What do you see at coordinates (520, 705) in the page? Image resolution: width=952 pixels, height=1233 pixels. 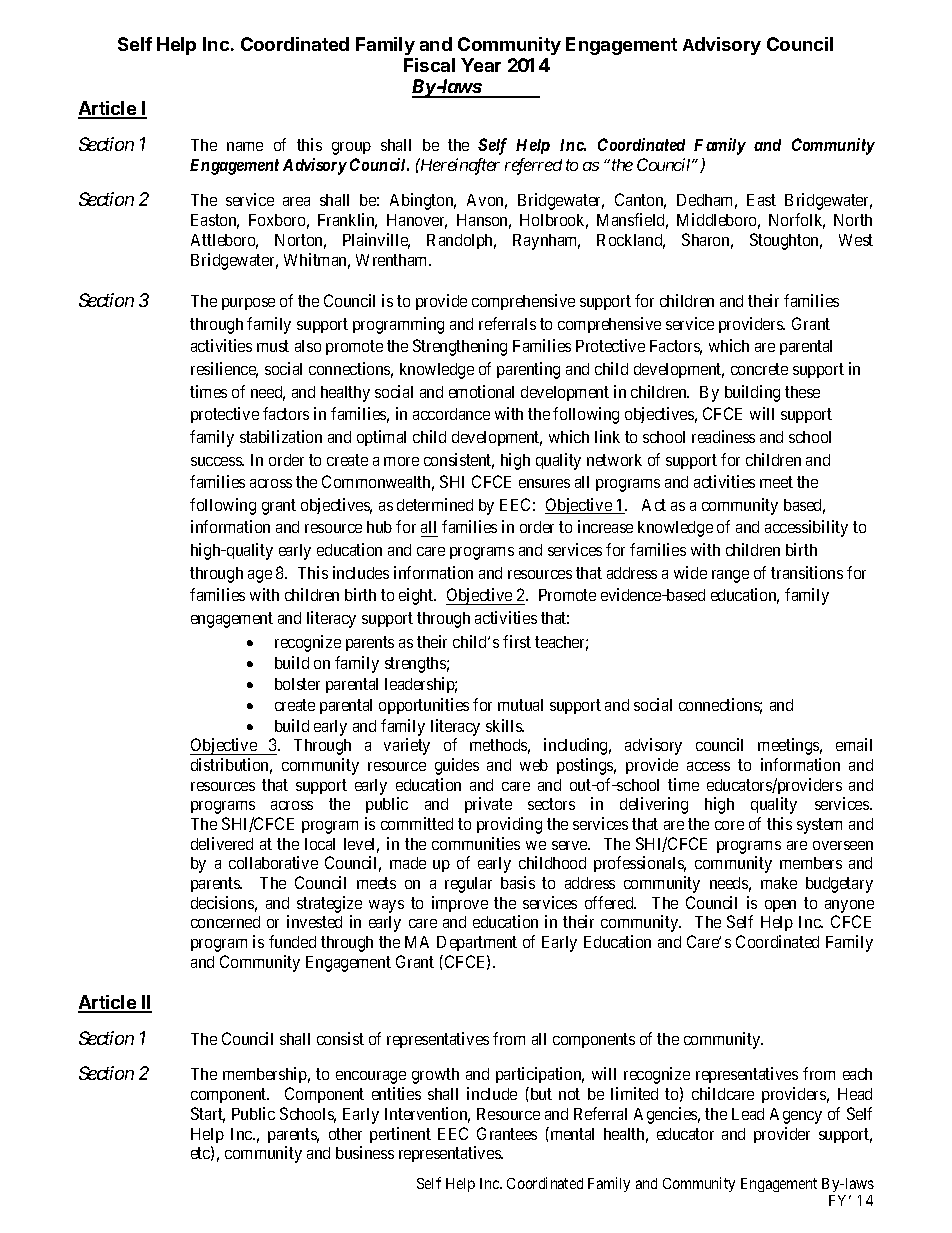 I see `mutual` at bounding box center [520, 705].
